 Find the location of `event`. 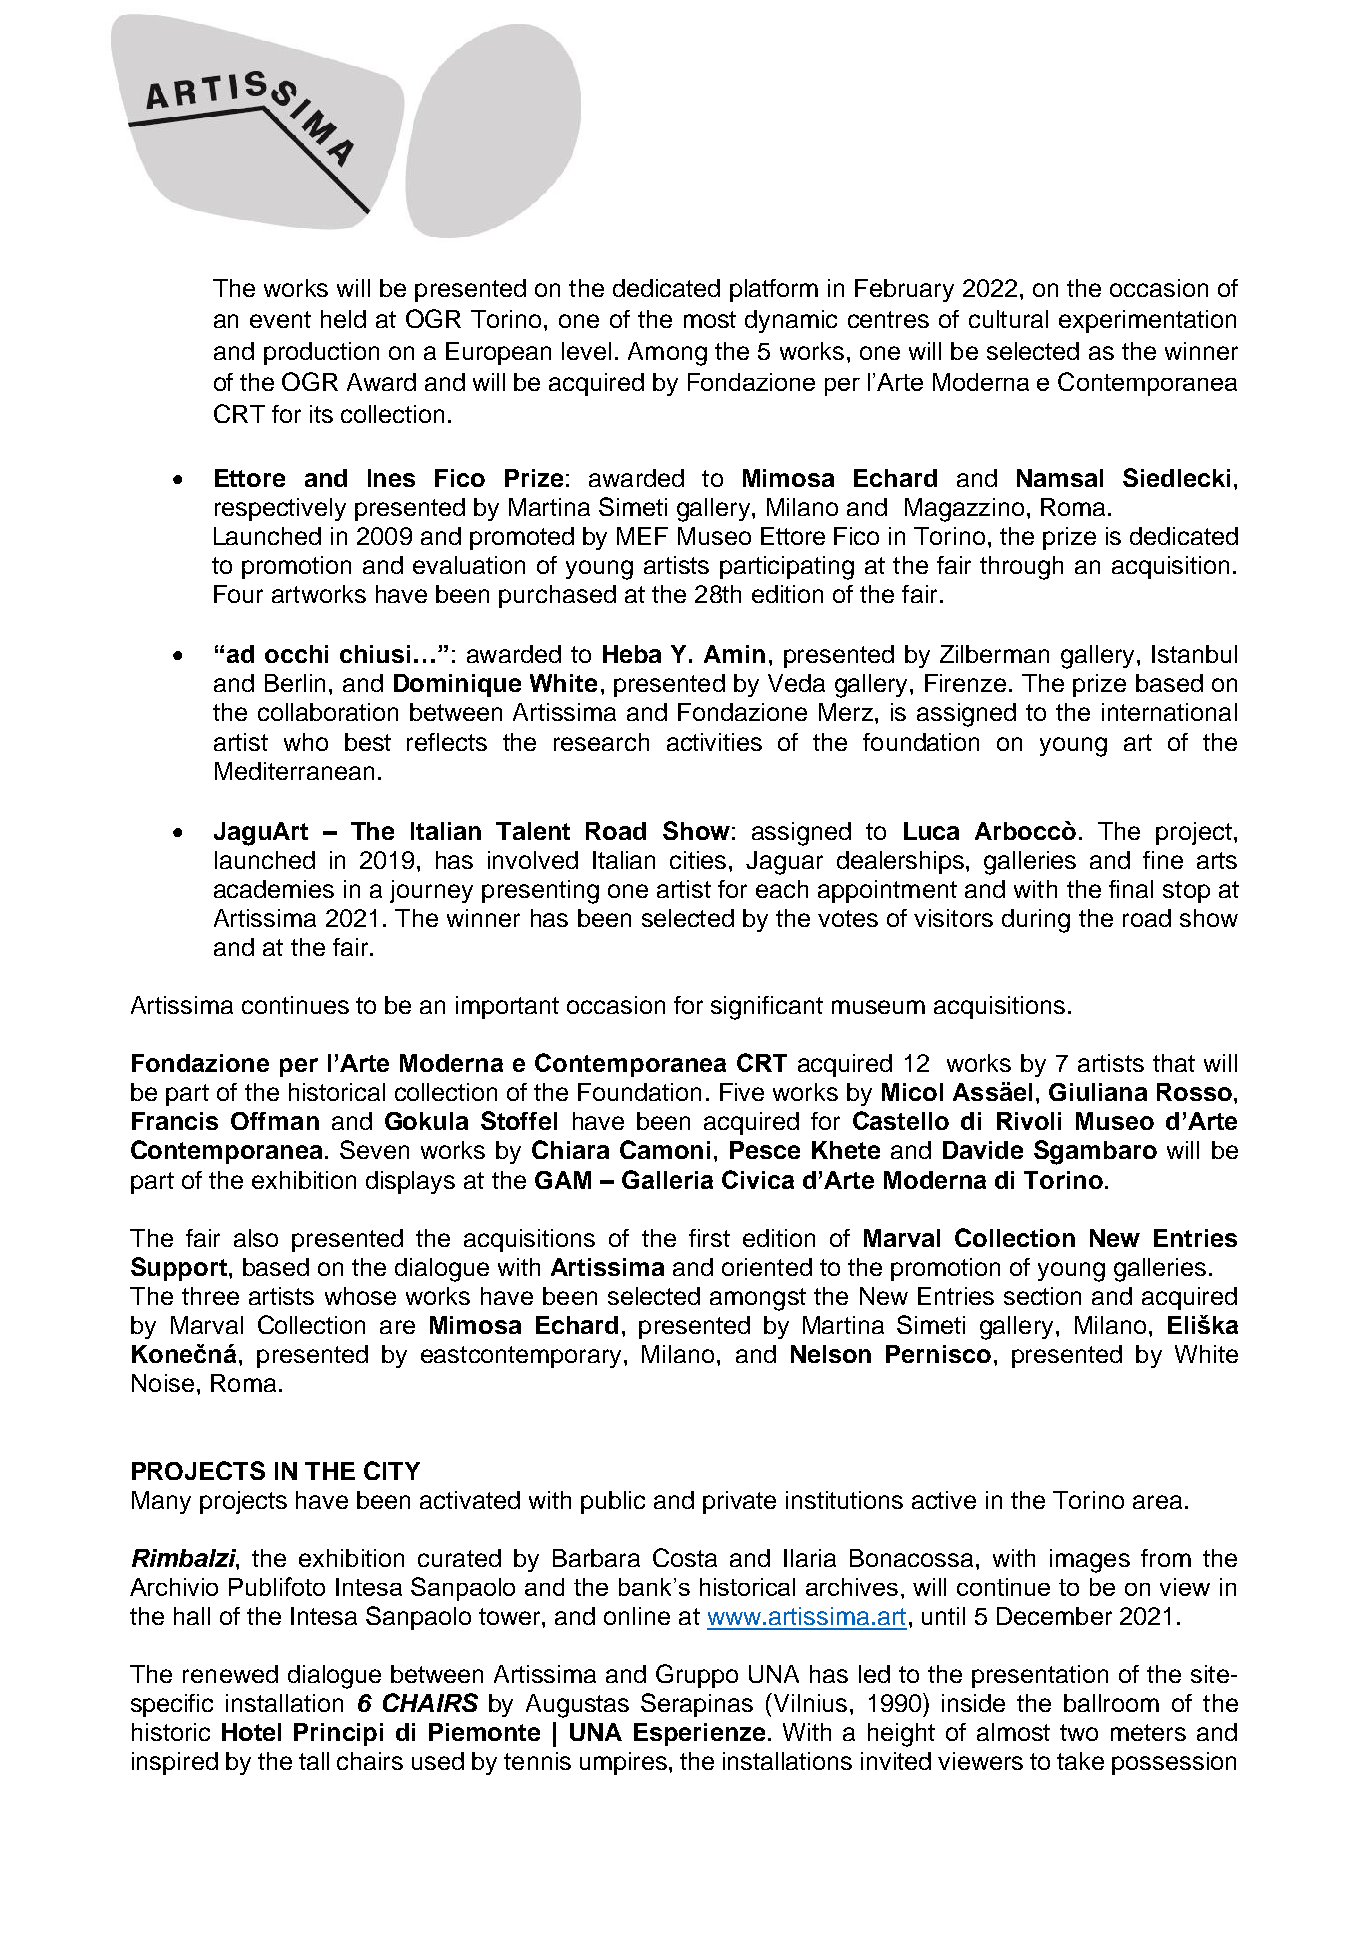

event is located at coordinates (280, 319).
